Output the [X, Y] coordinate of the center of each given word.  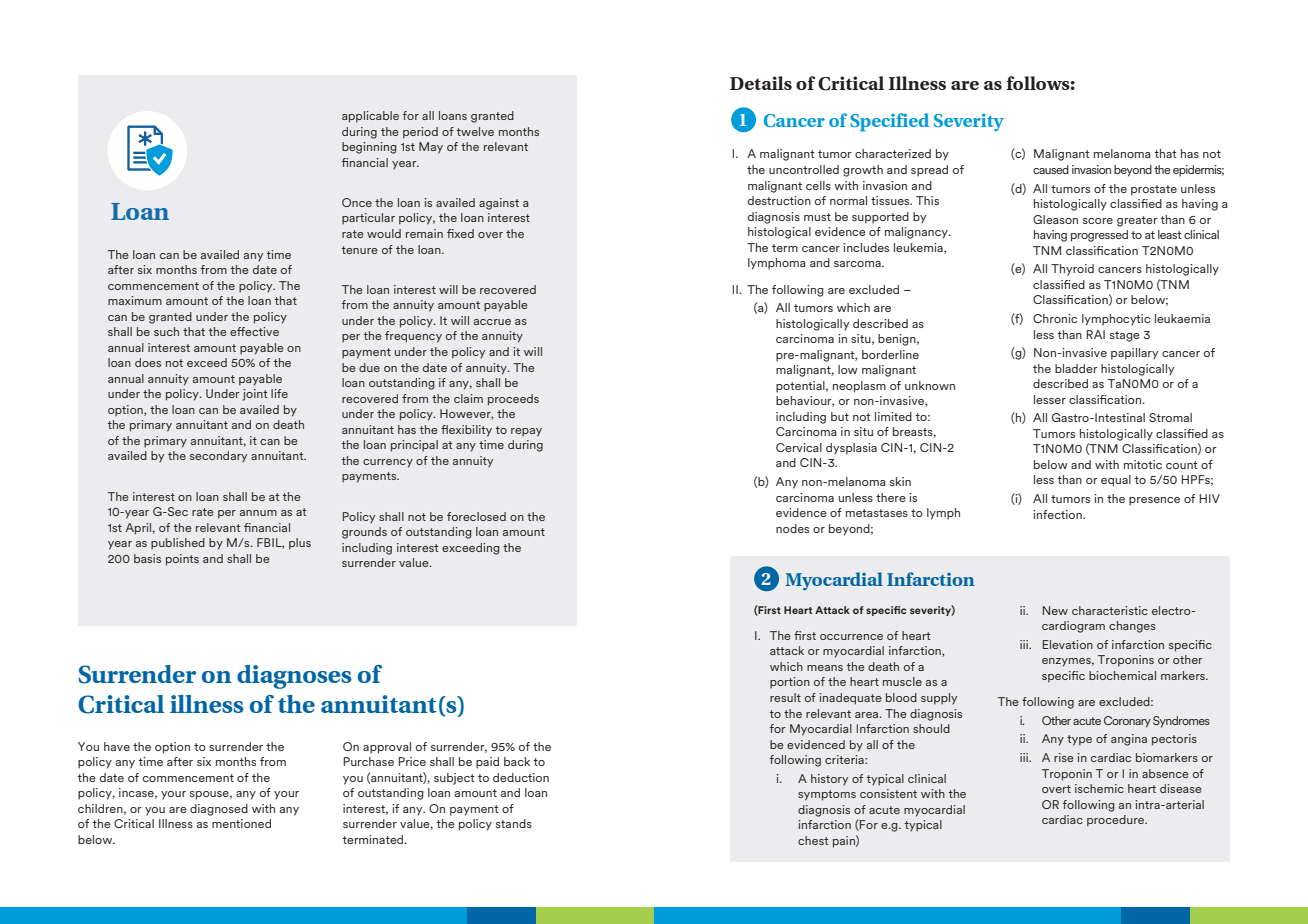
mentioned [241, 823]
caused [1051, 169]
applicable [370, 117]
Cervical [799, 447]
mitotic [1143, 464]
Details [761, 83]
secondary [218, 456]
